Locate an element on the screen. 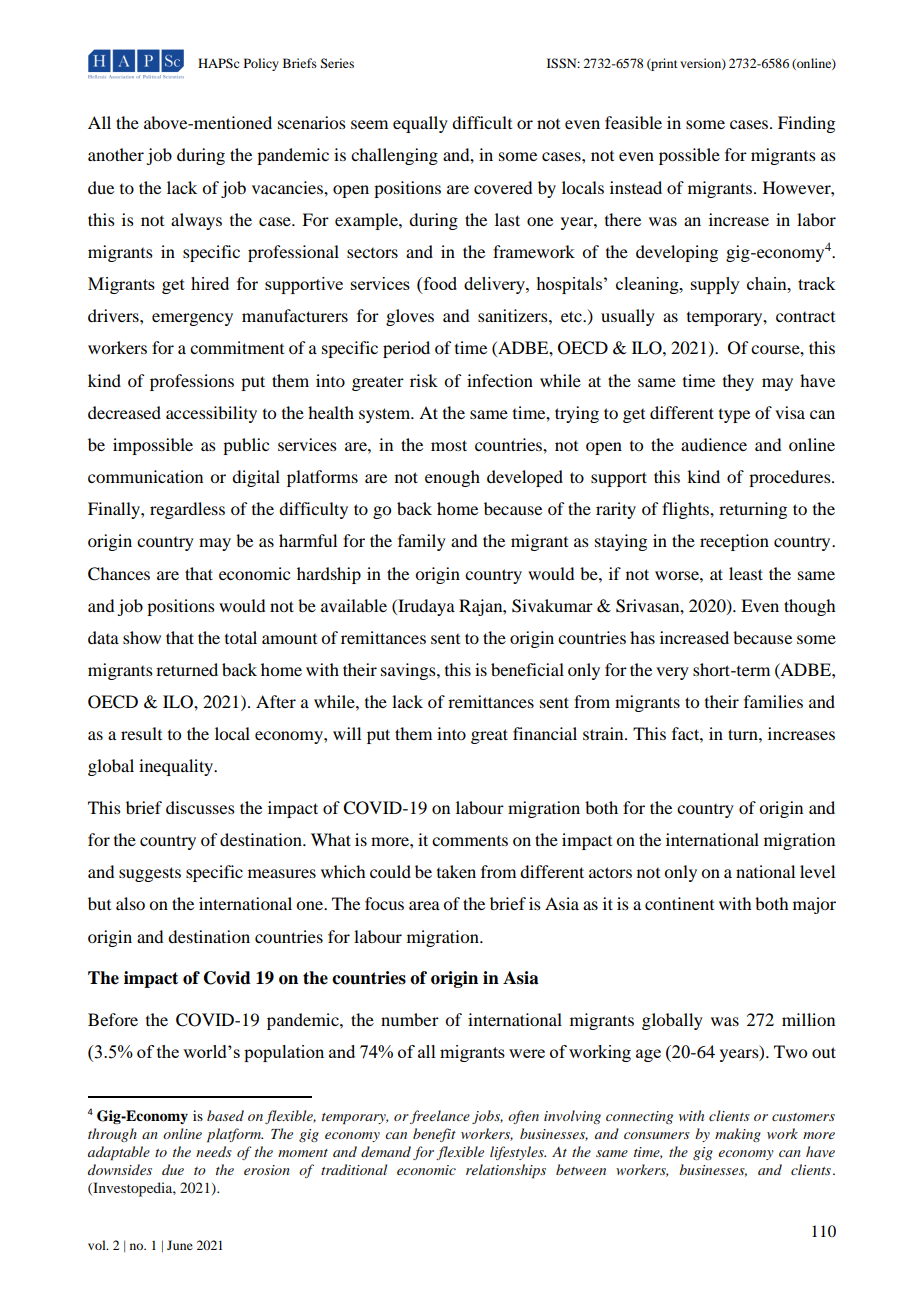  discusses is located at coordinates (200, 807).
